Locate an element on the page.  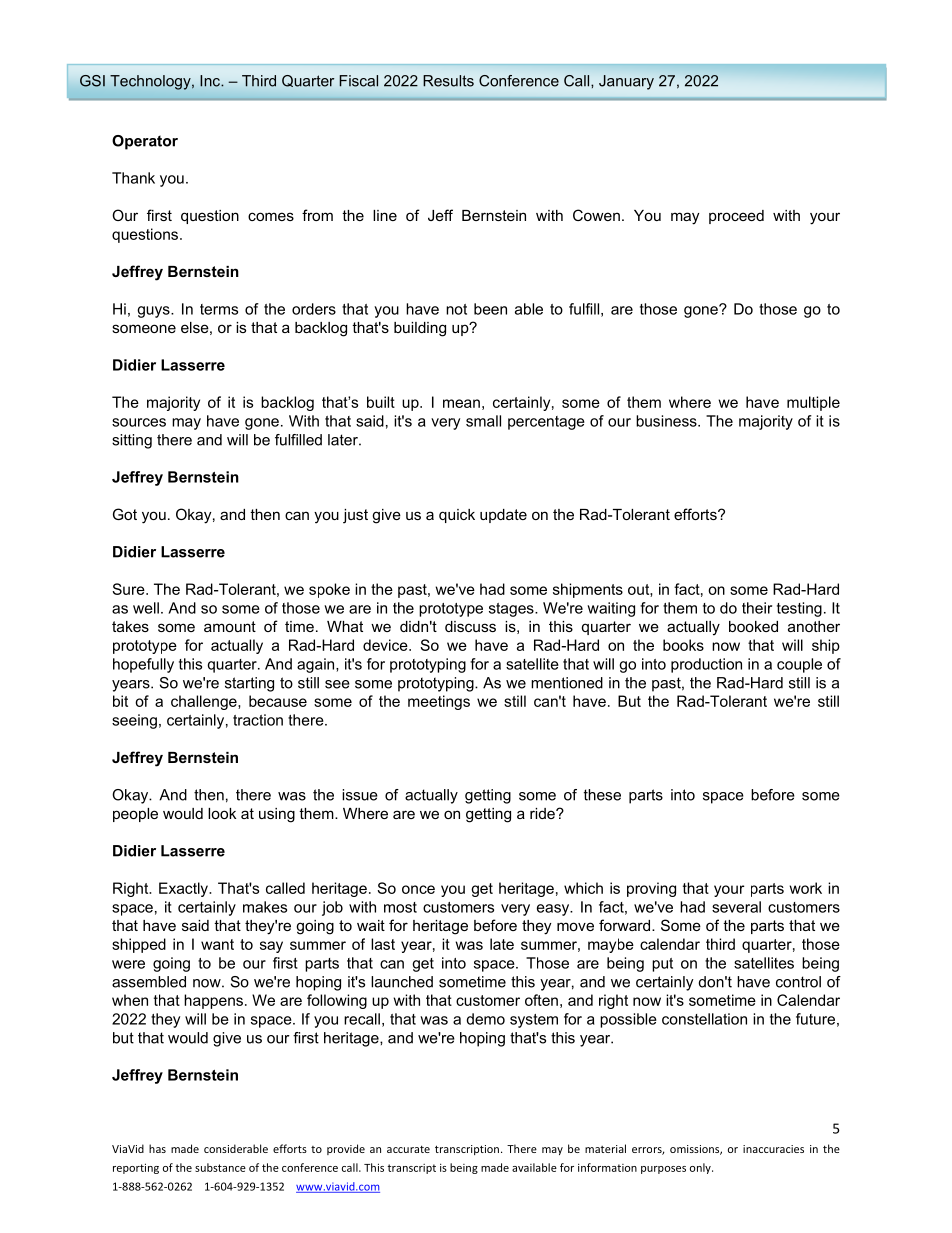
sitting is located at coordinates (132, 441).
